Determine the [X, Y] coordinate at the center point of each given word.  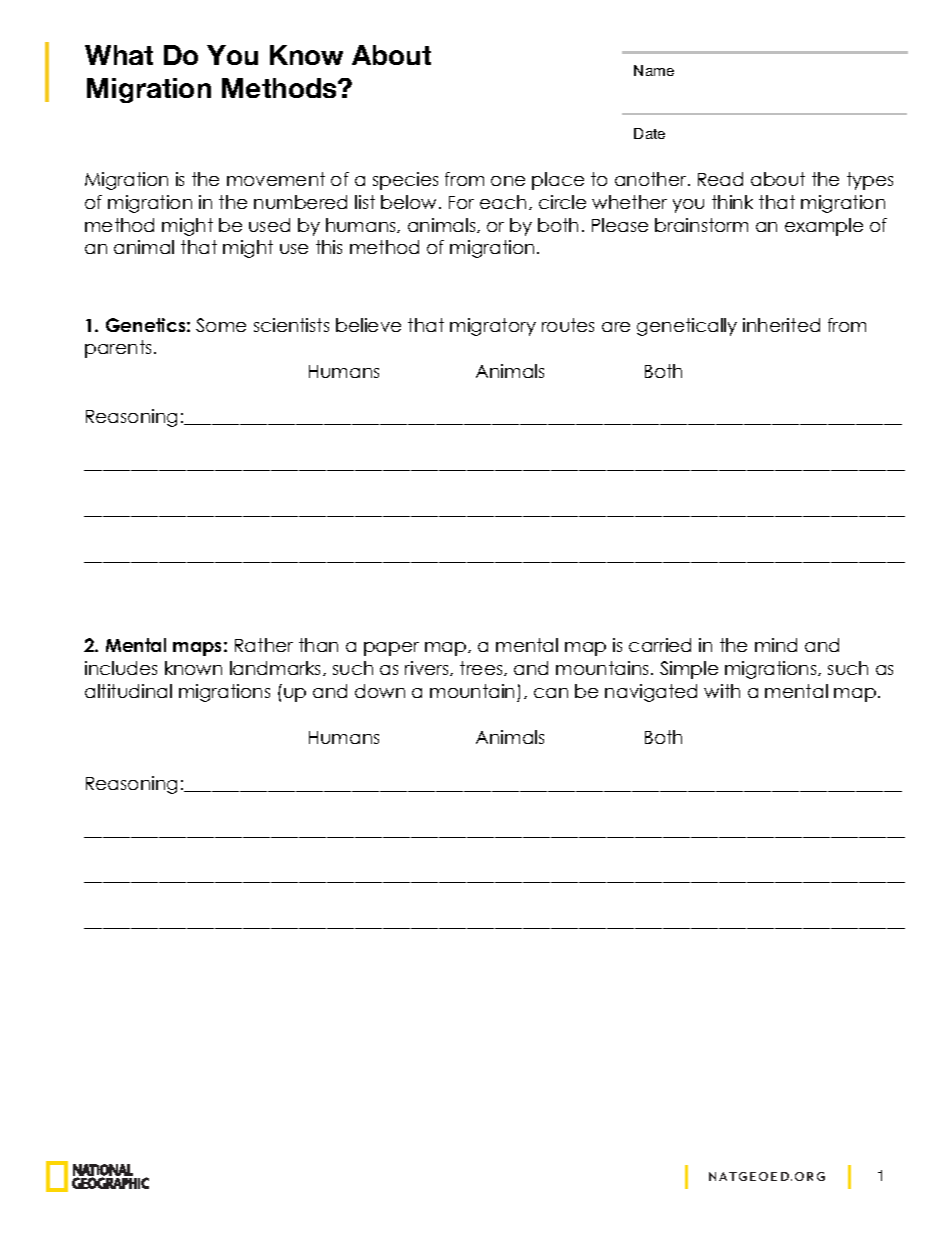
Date [649, 133]
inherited [781, 325]
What [119, 55]
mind [776, 645]
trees [482, 668]
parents [118, 349]
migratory [493, 327]
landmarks [277, 668]
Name [654, 70]
